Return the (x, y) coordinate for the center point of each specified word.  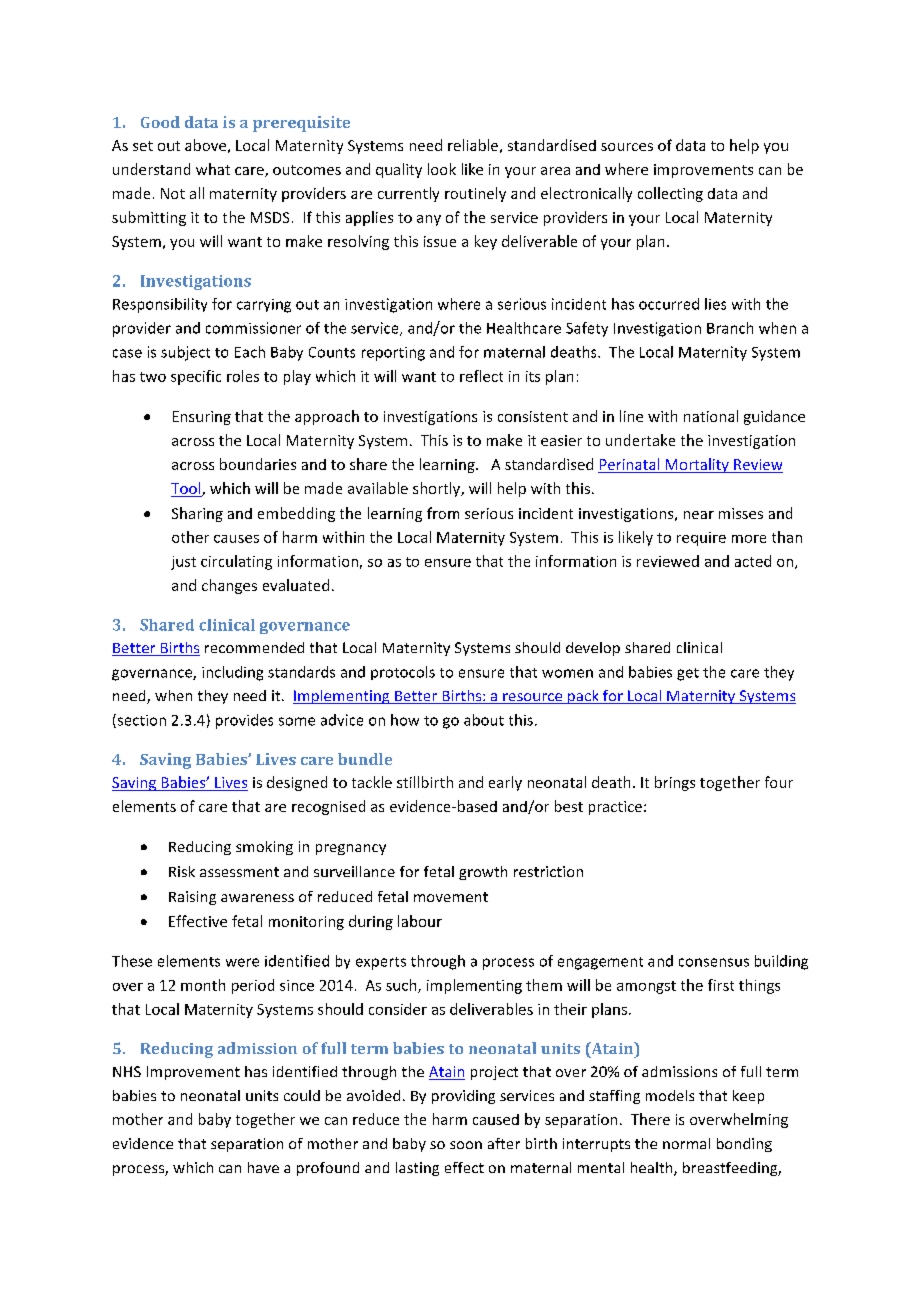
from (443, 513)
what (213, 169)
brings (675, 783)
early (505, 783)
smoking (264, 848)
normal (686, 1143)
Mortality (697, 465)
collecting (670, 194)
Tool (187, 489)
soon (466, 1145)
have (263, 1167)
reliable (473, 145)
